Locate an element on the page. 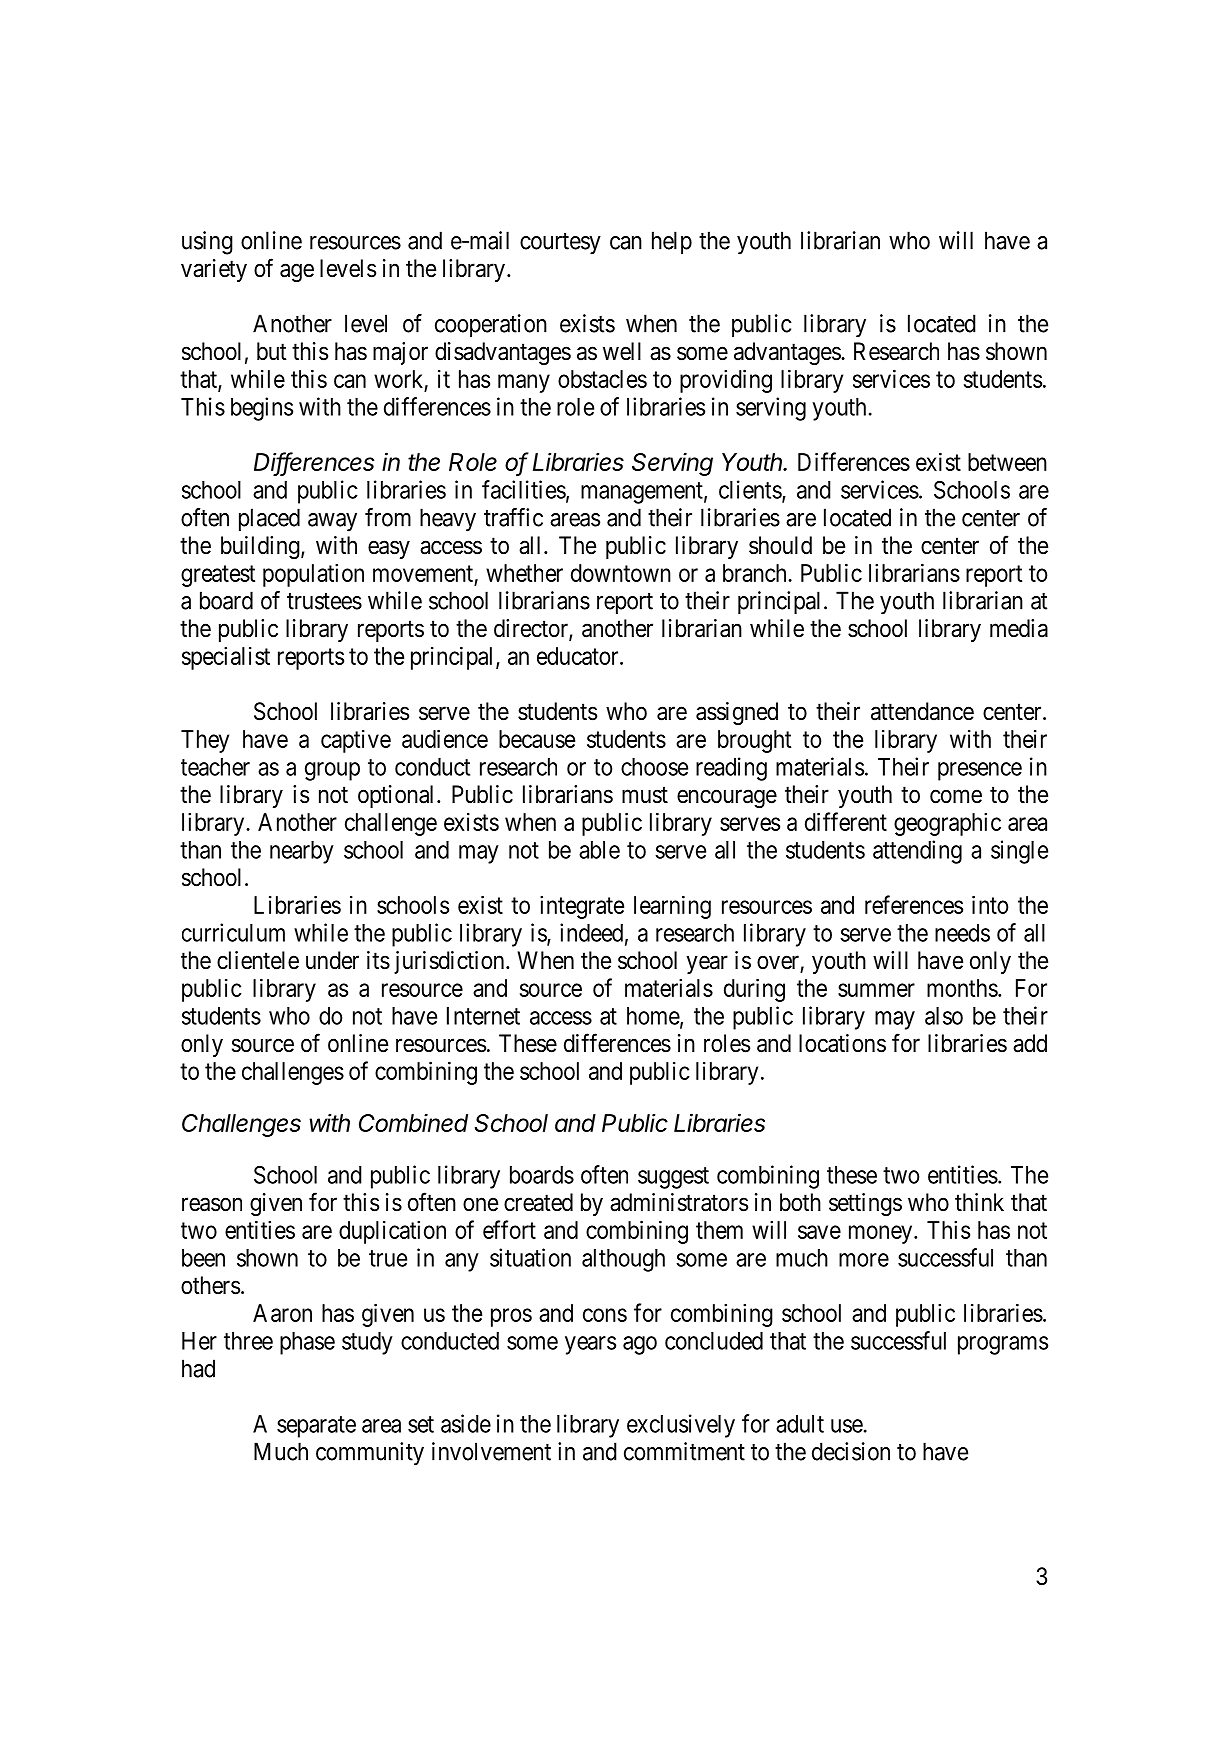 This page has width=1228, height=1737. variety is located at coordinates (214, 270).
